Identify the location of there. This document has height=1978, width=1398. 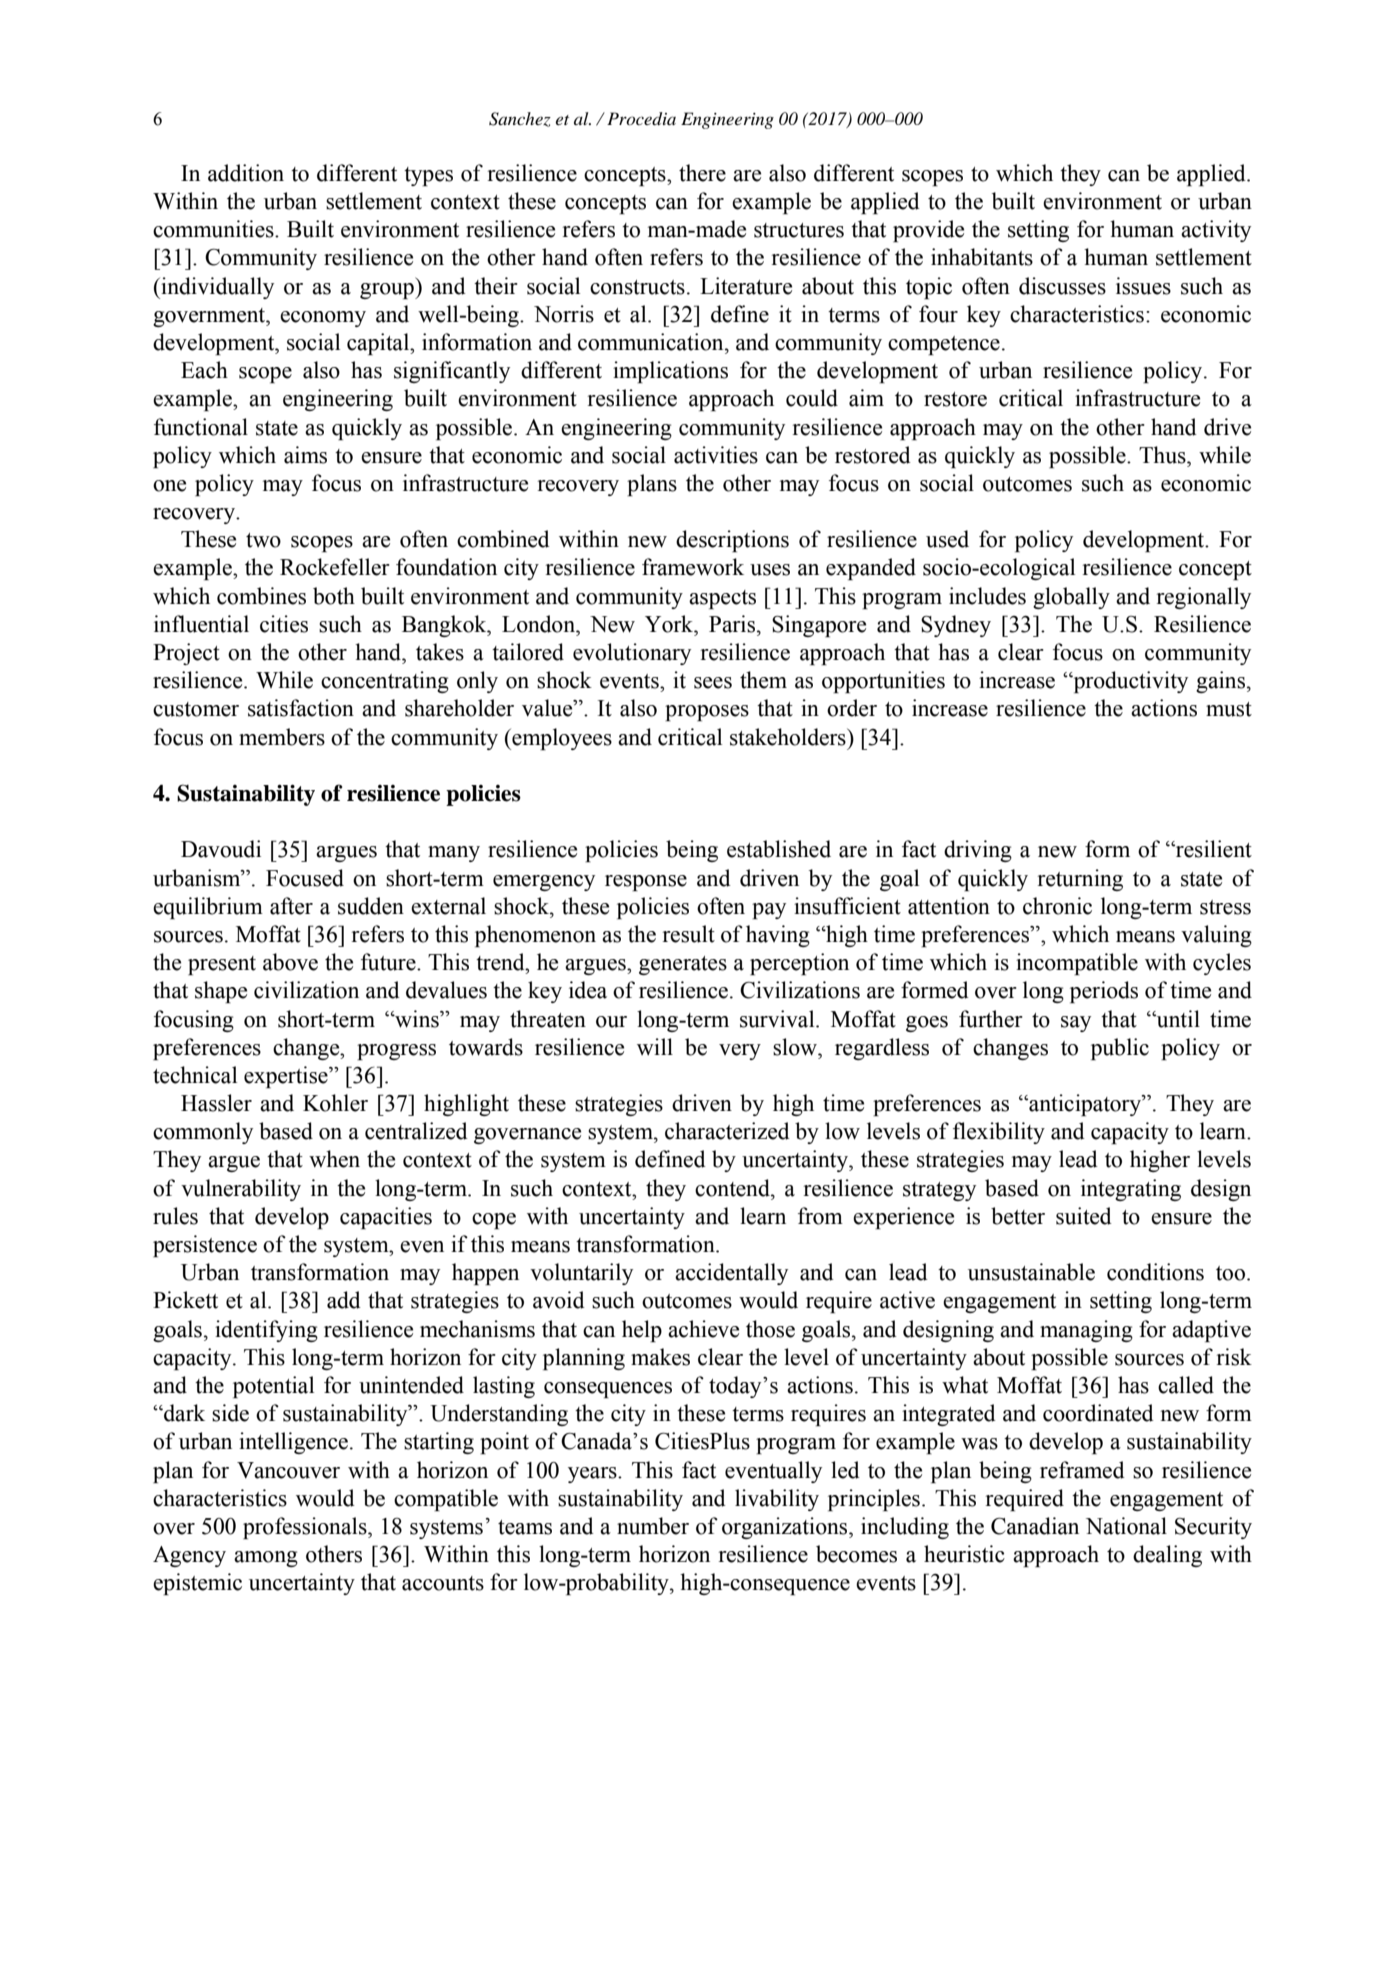
(702, 173).
